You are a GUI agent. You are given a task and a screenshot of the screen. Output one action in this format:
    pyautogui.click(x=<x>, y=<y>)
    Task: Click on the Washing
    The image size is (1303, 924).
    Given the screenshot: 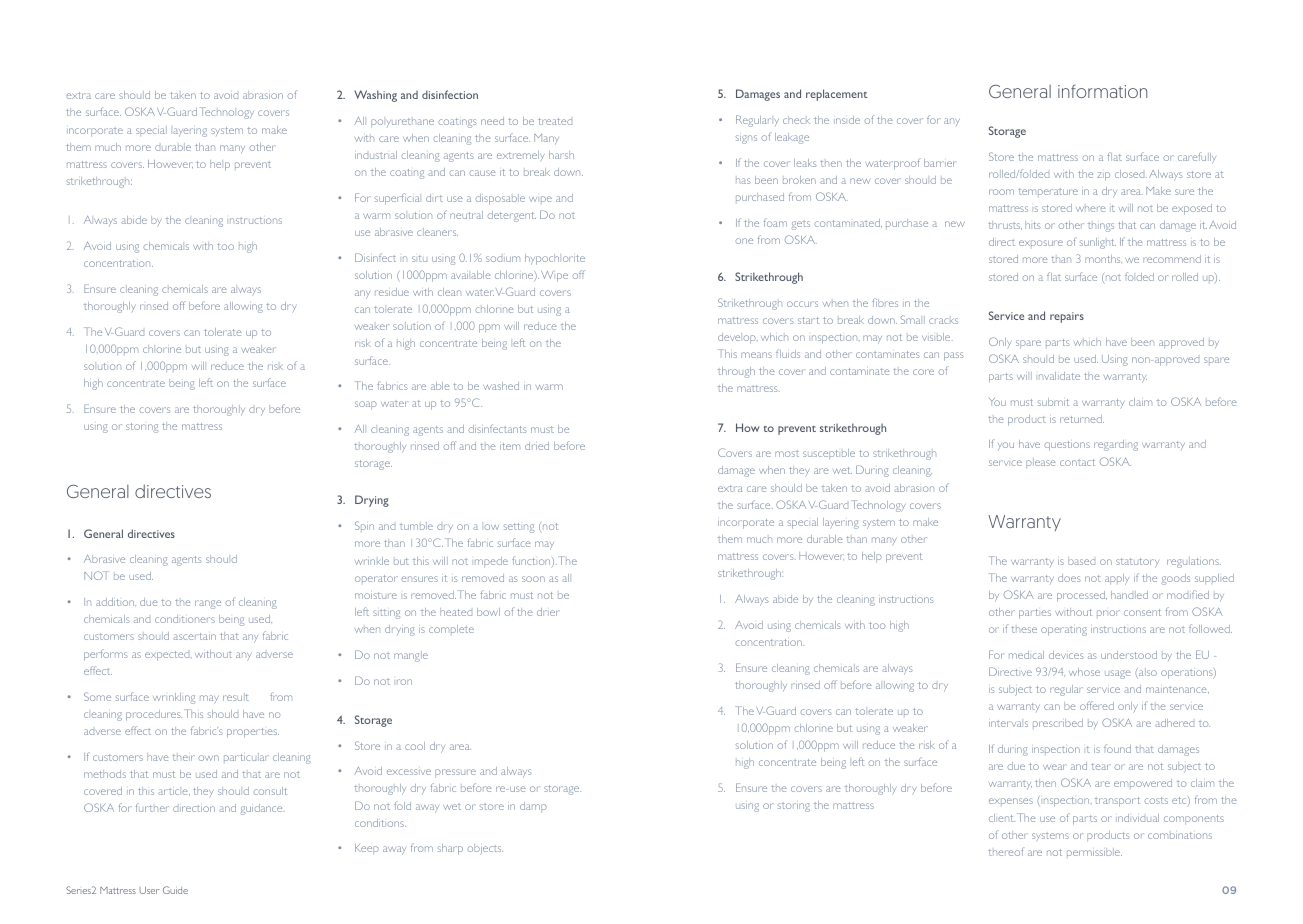 What is the action you would take?
    pyautogui.click(x=375, y=96)
